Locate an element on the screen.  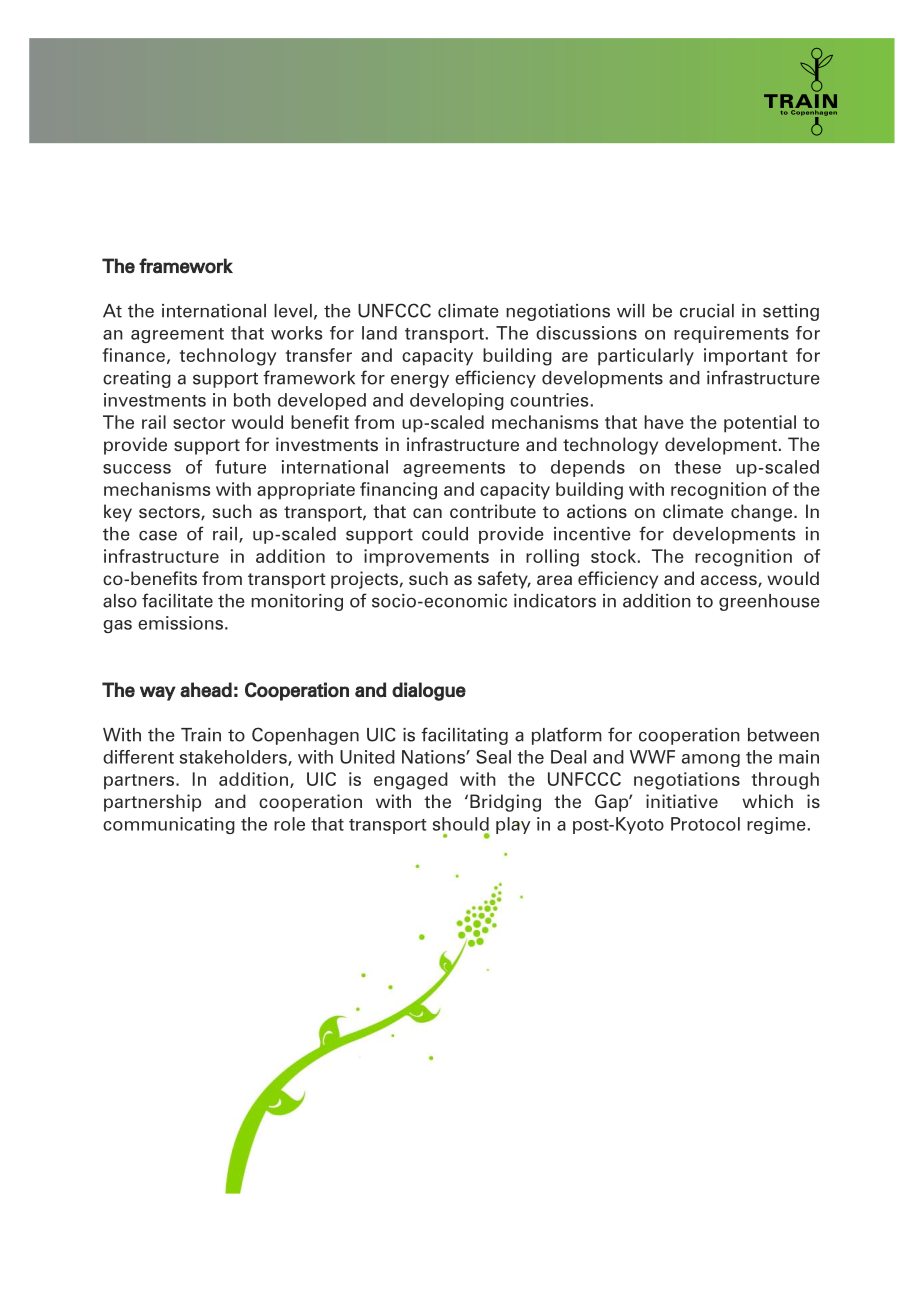
requirements is located at coordinates (731, 334).
